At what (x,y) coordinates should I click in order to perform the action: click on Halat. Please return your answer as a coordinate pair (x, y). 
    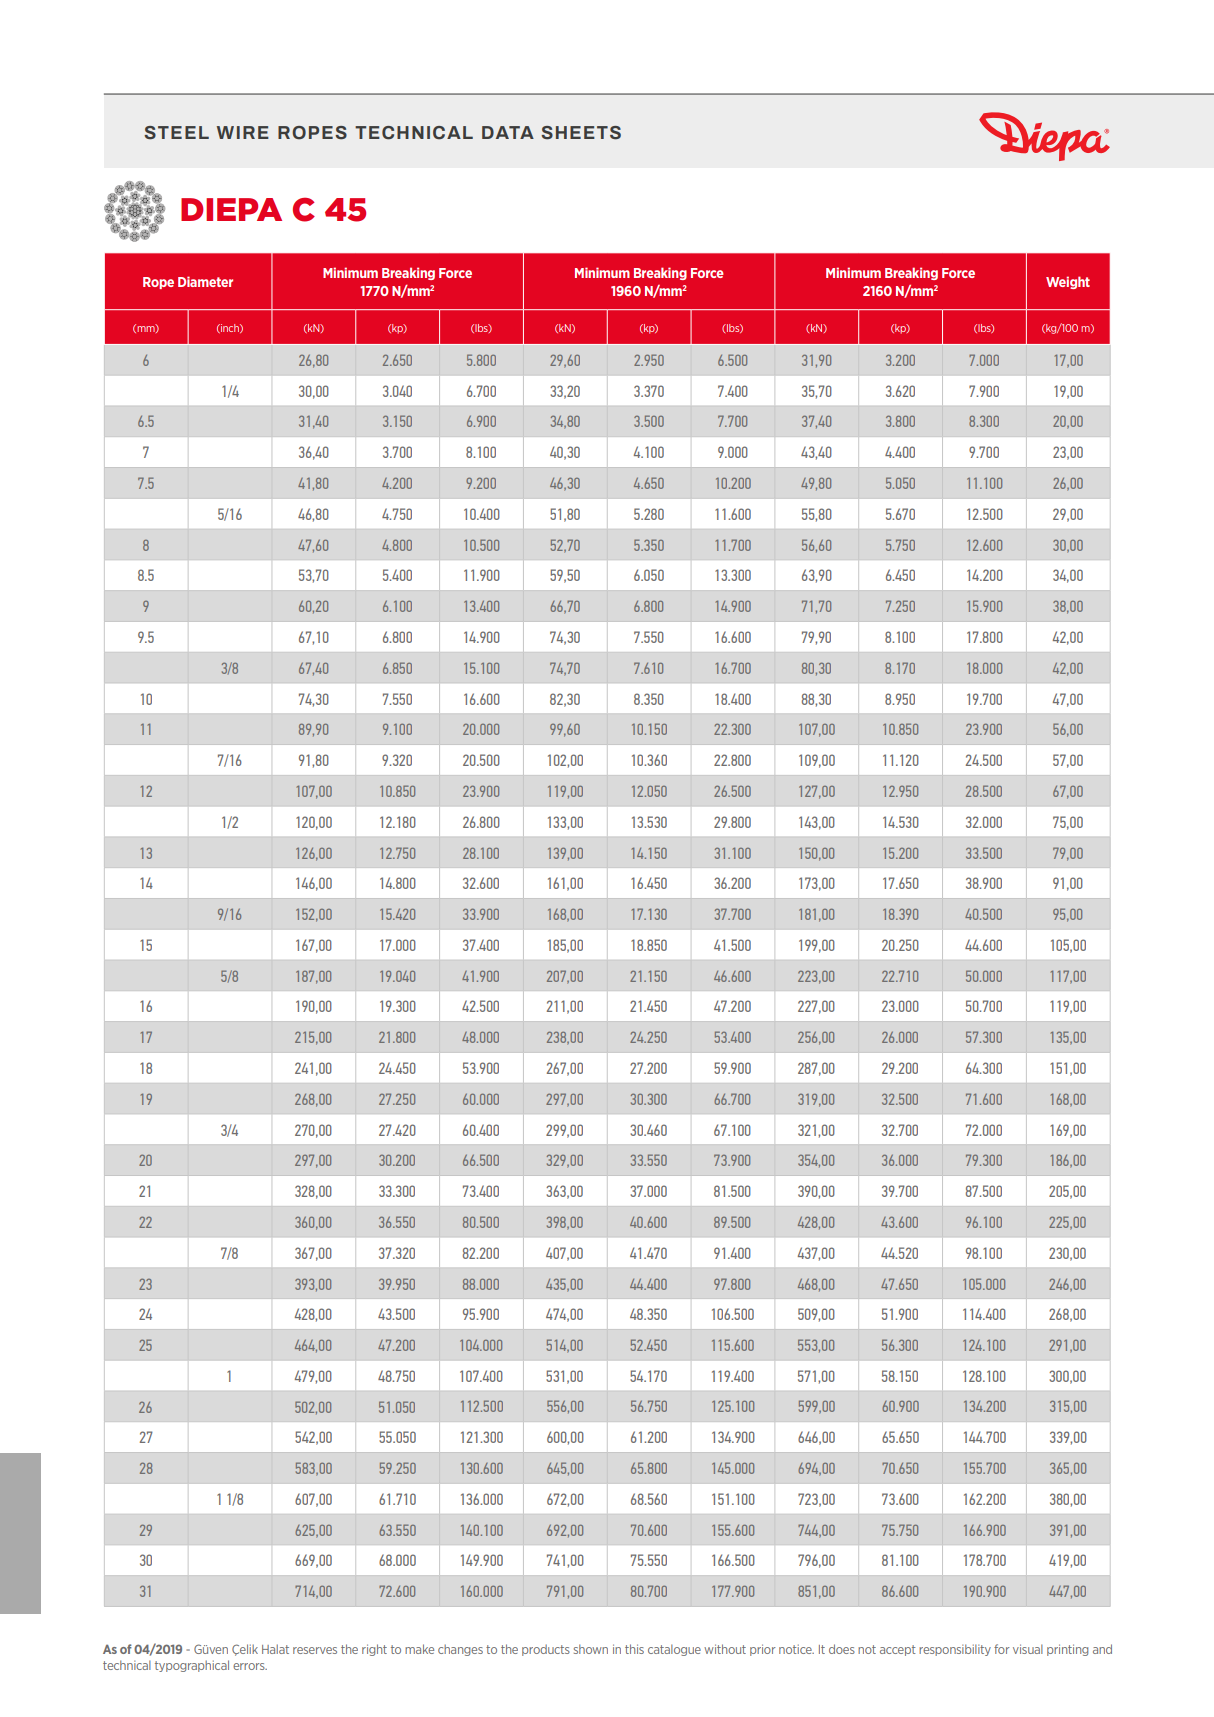
    Looking at the image, I should click on (275, 1649).
